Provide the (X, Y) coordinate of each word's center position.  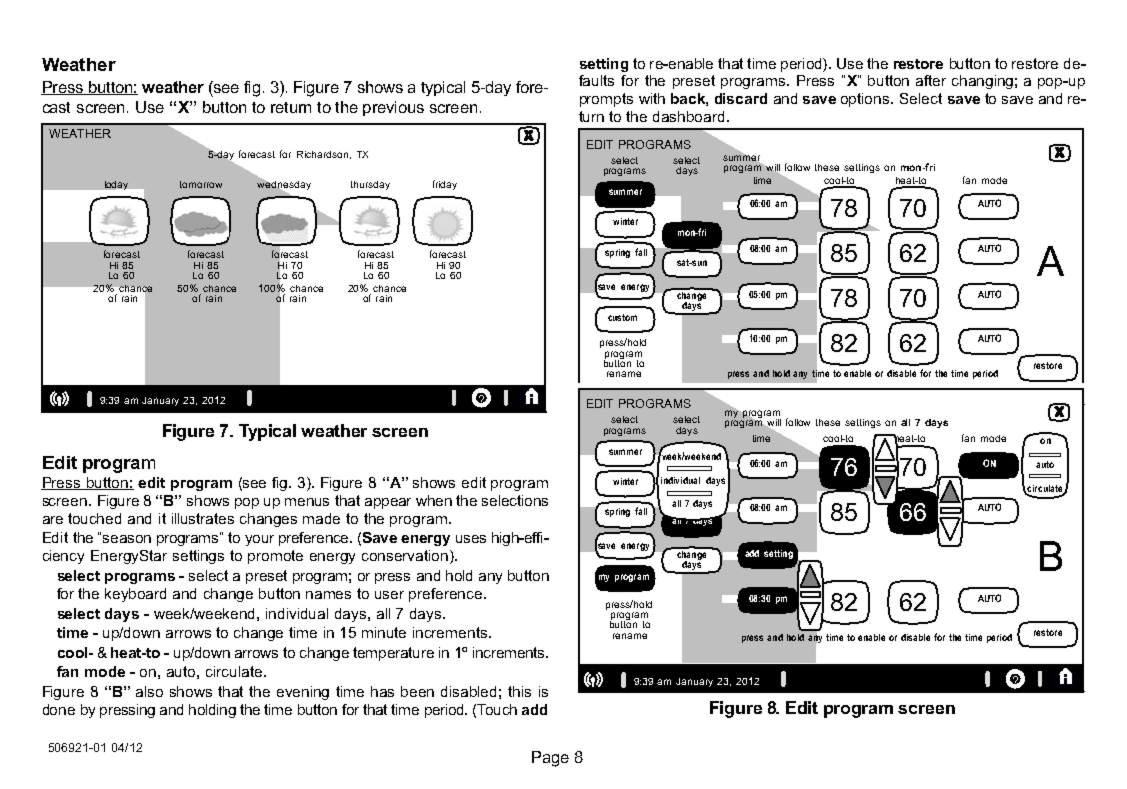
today (116, 185)
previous (393, 108)
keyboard (135, 595)
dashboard (688, 116)
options (866, 100)
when (434, 500)
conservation (406, 557)
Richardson (322, 154)
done (59, 709)
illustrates (203, 518)
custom (622, 317)
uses (471, 539)
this (519, 691)
